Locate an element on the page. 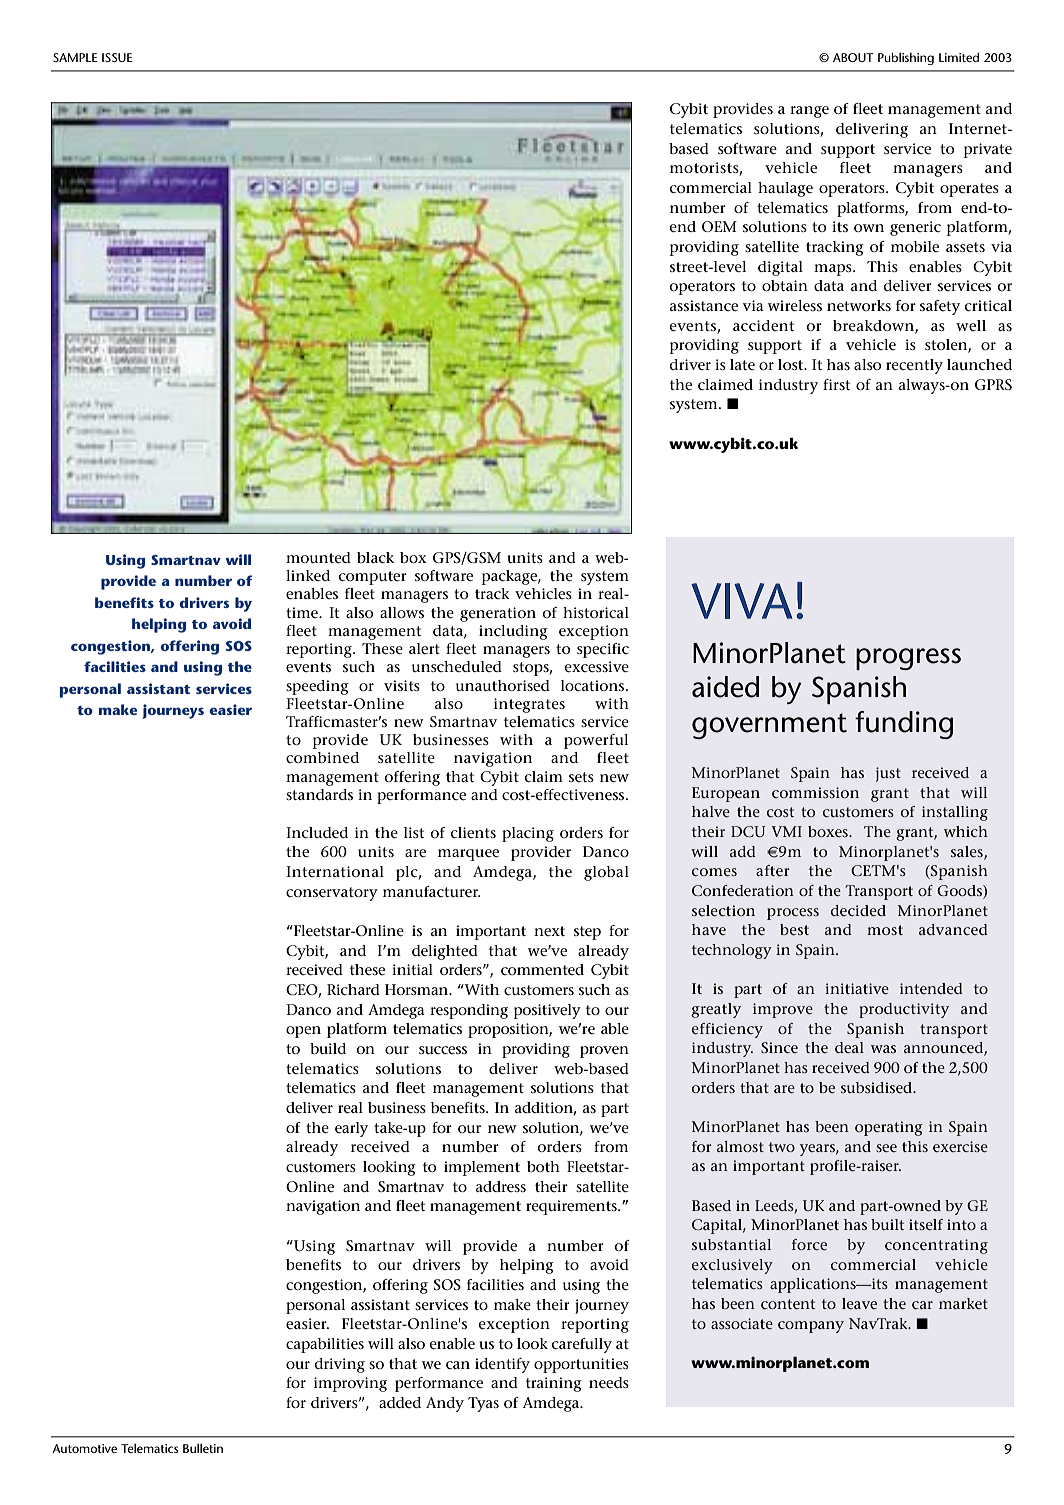  company is located at coordinates (811, 1327).
